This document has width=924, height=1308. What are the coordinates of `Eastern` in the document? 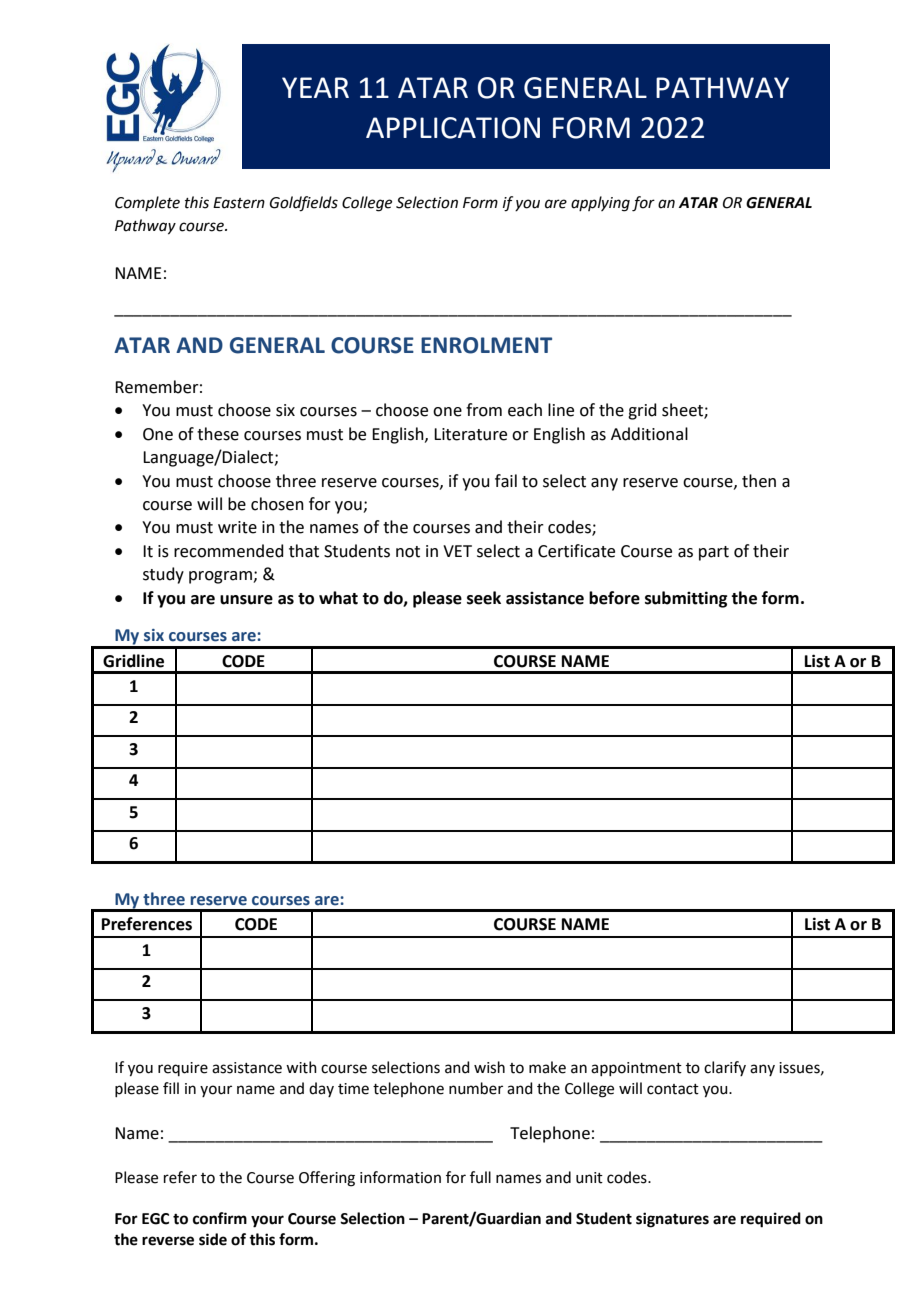 It's located at (239, 203).
